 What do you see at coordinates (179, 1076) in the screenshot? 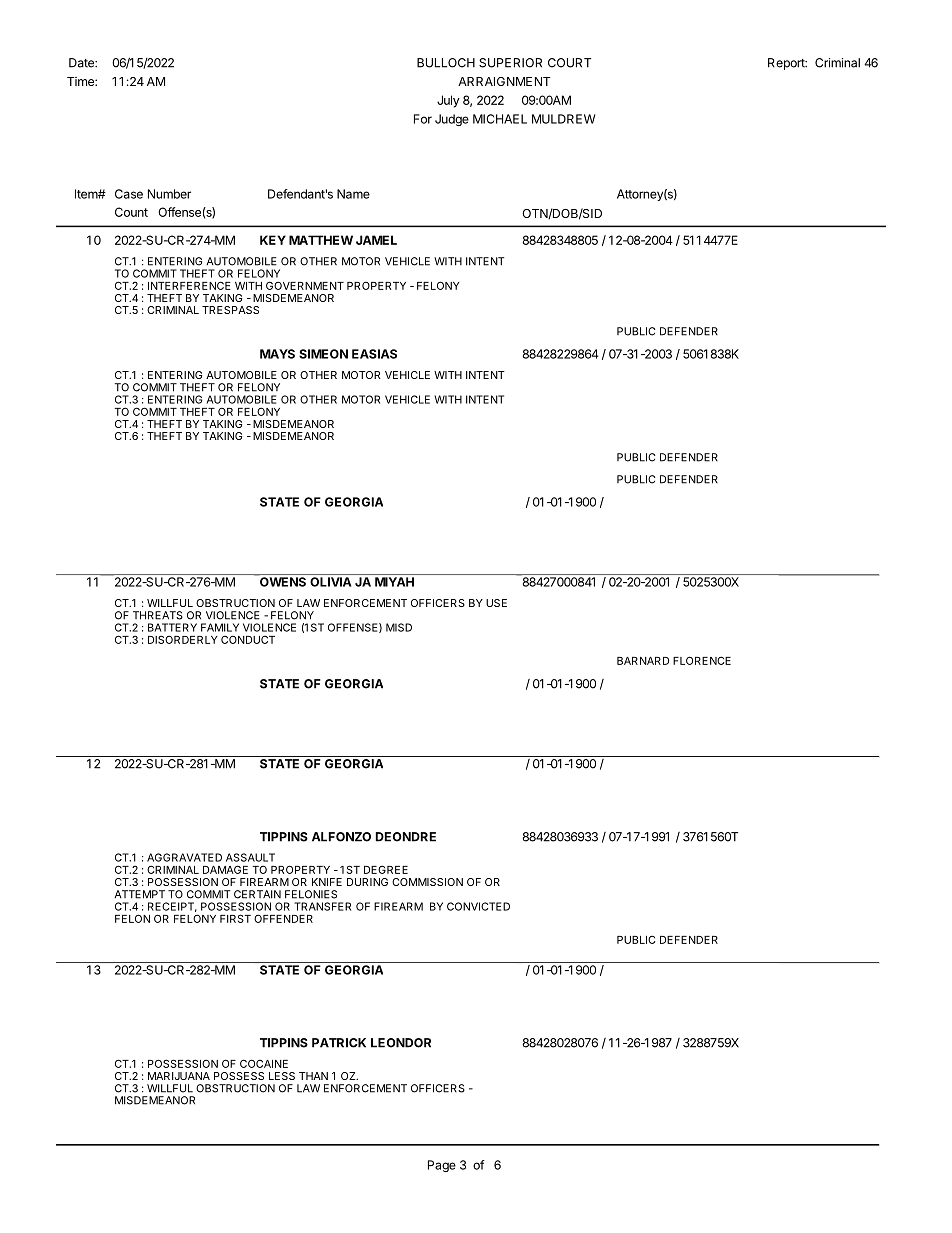
I see `MARIJUANA` at bounding box center [179, 1076].
